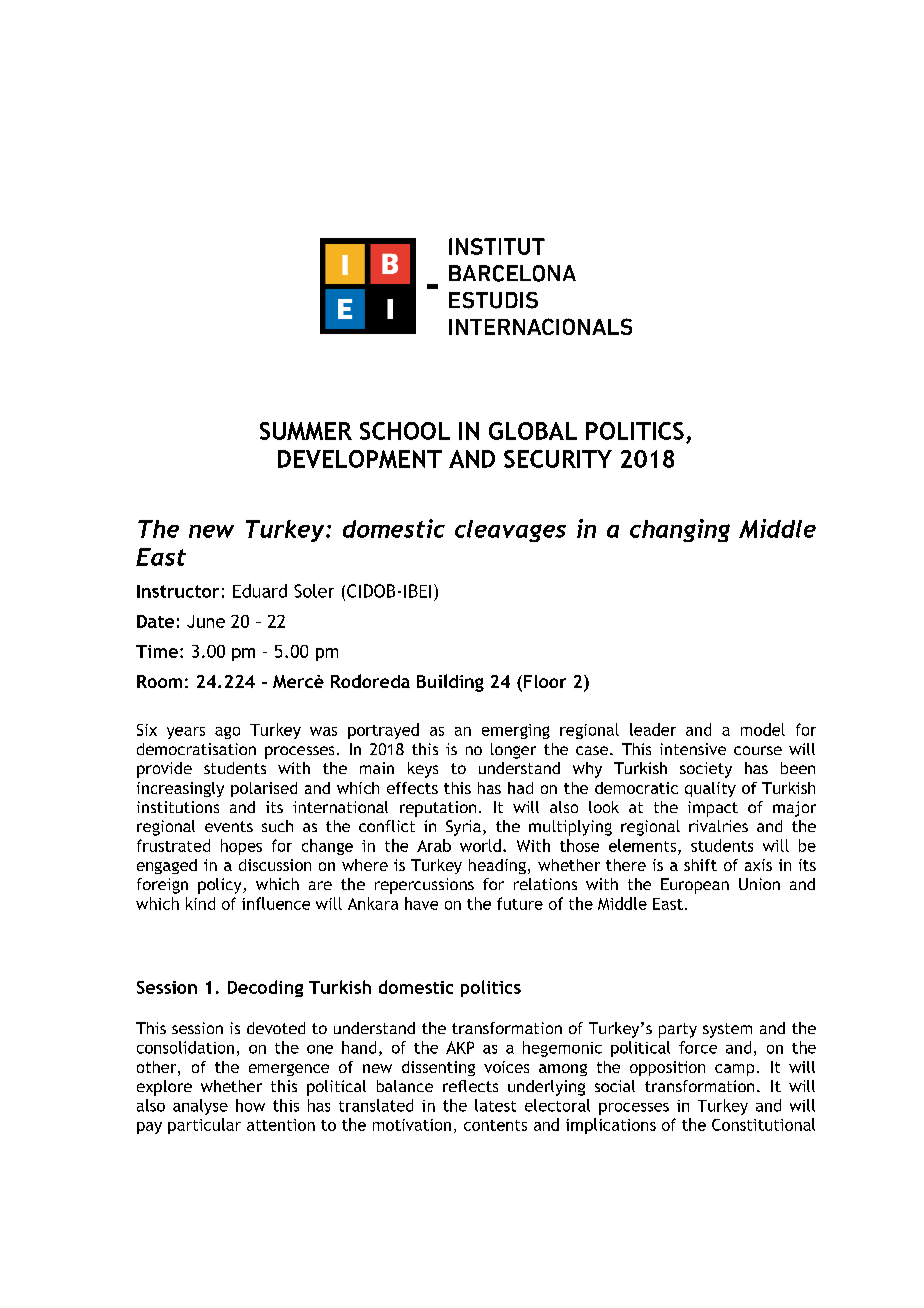  Describe the element at coordinates (221, 886) in the screenshot. I see `policy` at that location.
